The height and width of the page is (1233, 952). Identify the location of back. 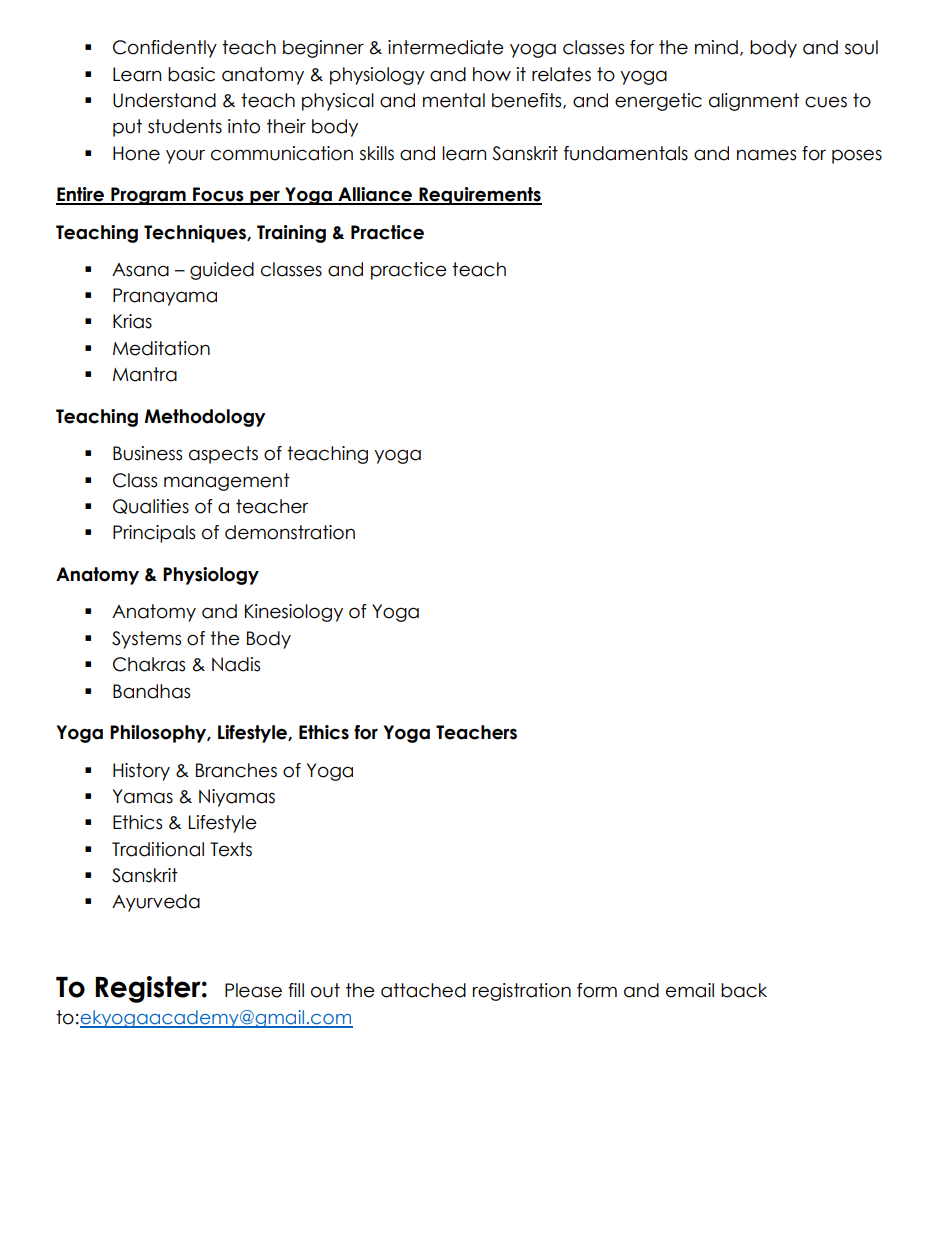
(744, 990).
